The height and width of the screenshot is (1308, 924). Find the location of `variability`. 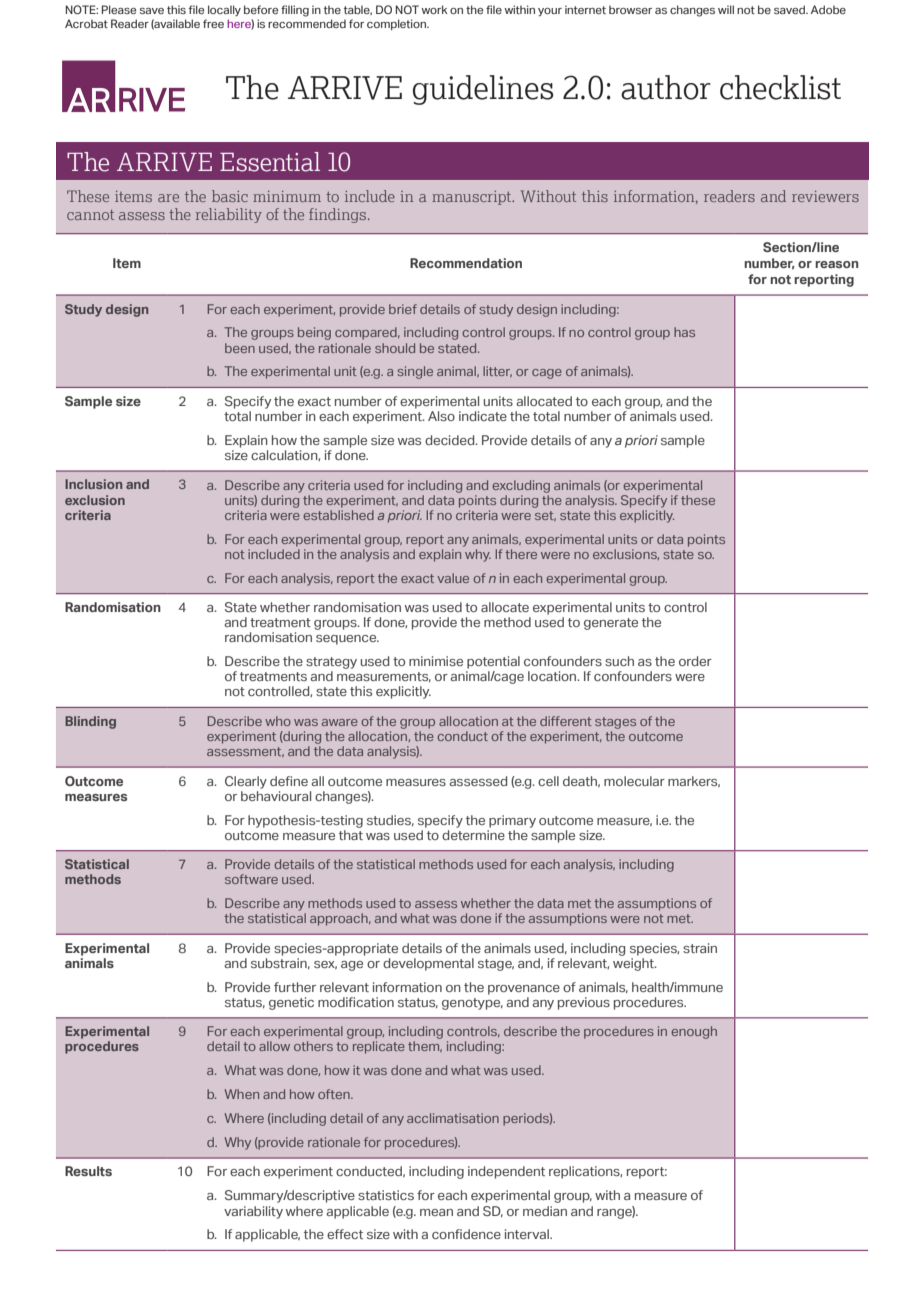

variability is located at coordinates (253, 1212).
